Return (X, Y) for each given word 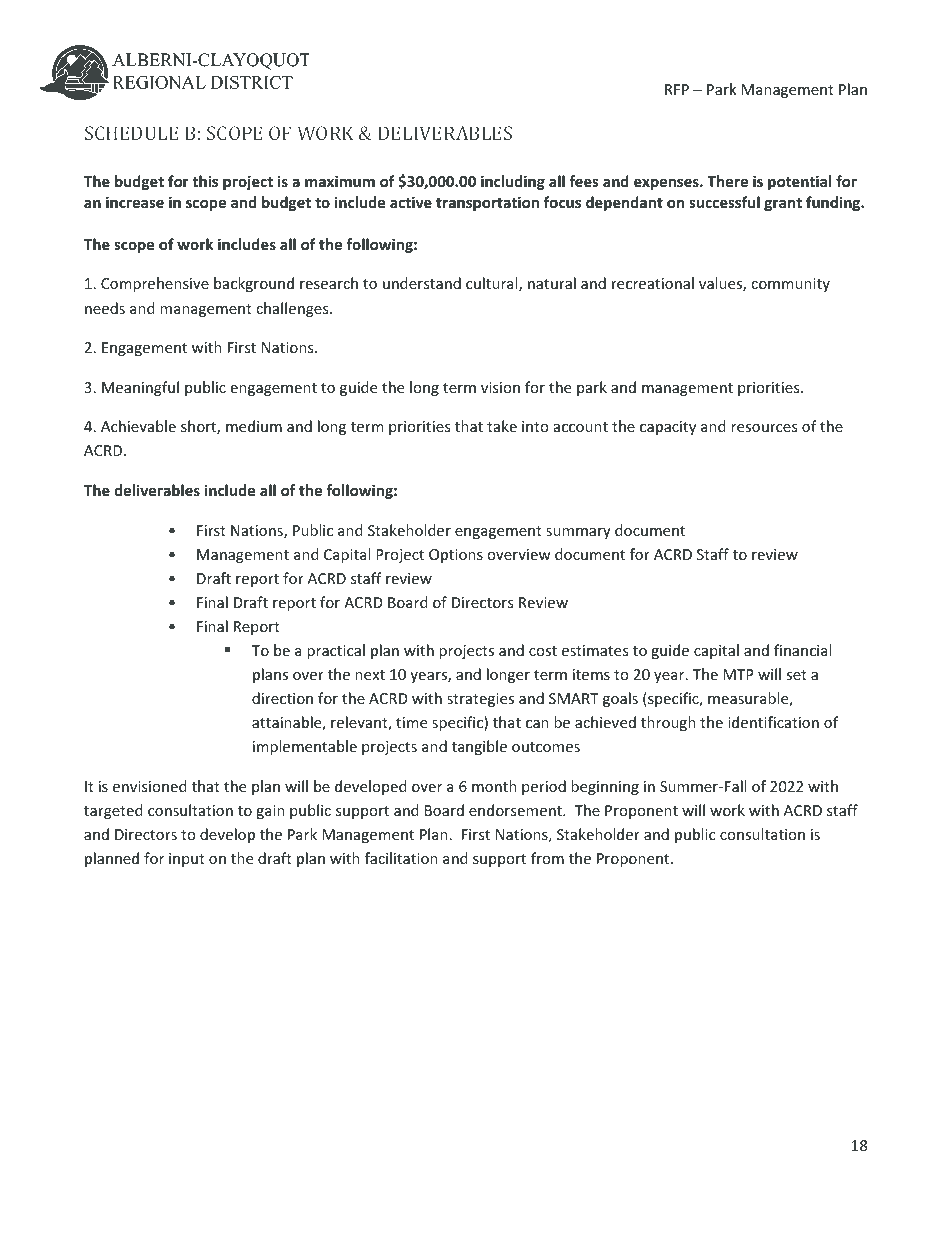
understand (422, 283)
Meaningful (140, 388)
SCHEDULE (132, 133)
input (187, 860)
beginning (605, 787)
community (790, 285)
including (513, 182)
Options (456, 556)
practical (336, 651)
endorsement (516, 810)
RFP (677, 89)
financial (802, 650)
